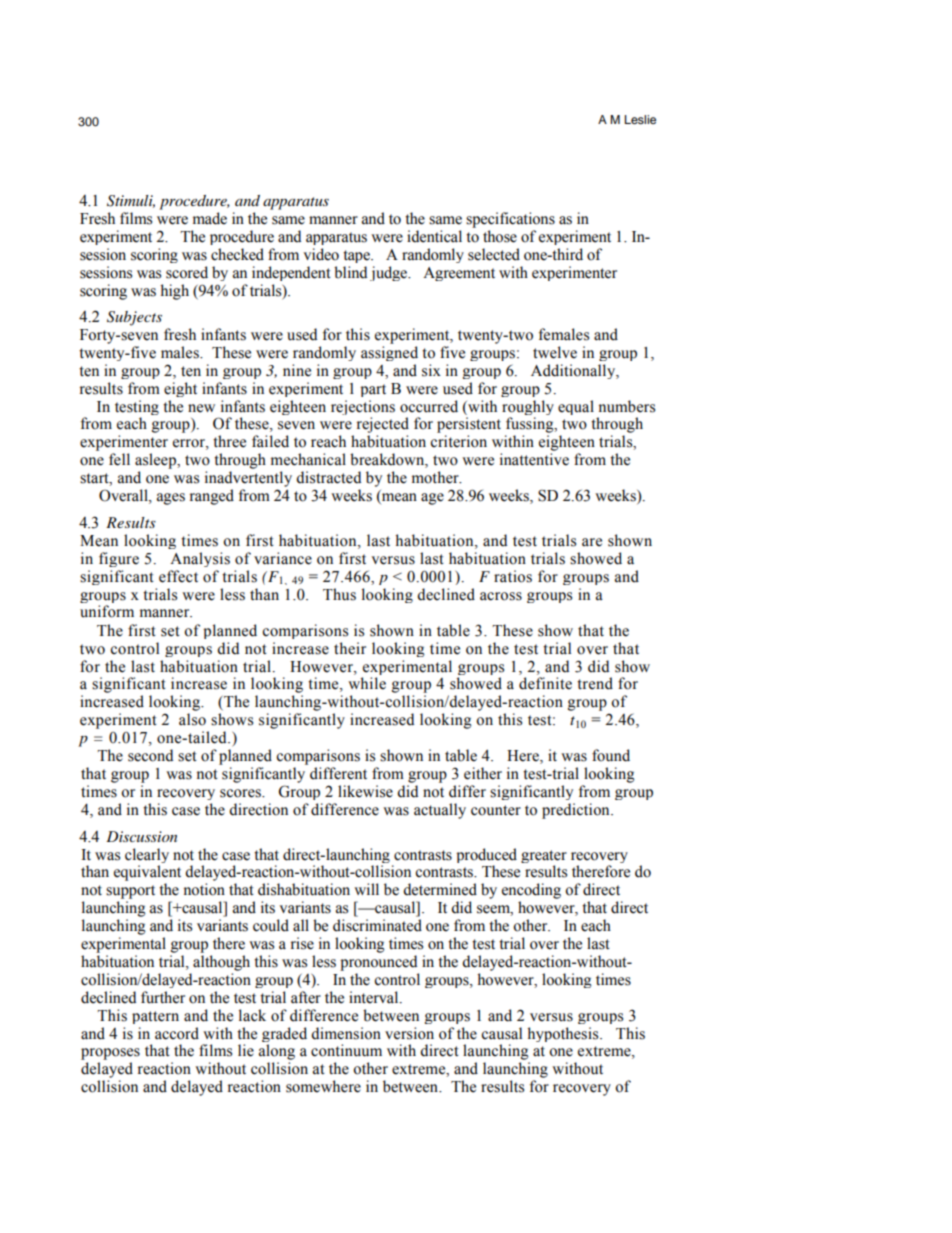  What do you see at coordinates (555, 352) in the image?
I see `twelve` at bounding box center [555, 352].
